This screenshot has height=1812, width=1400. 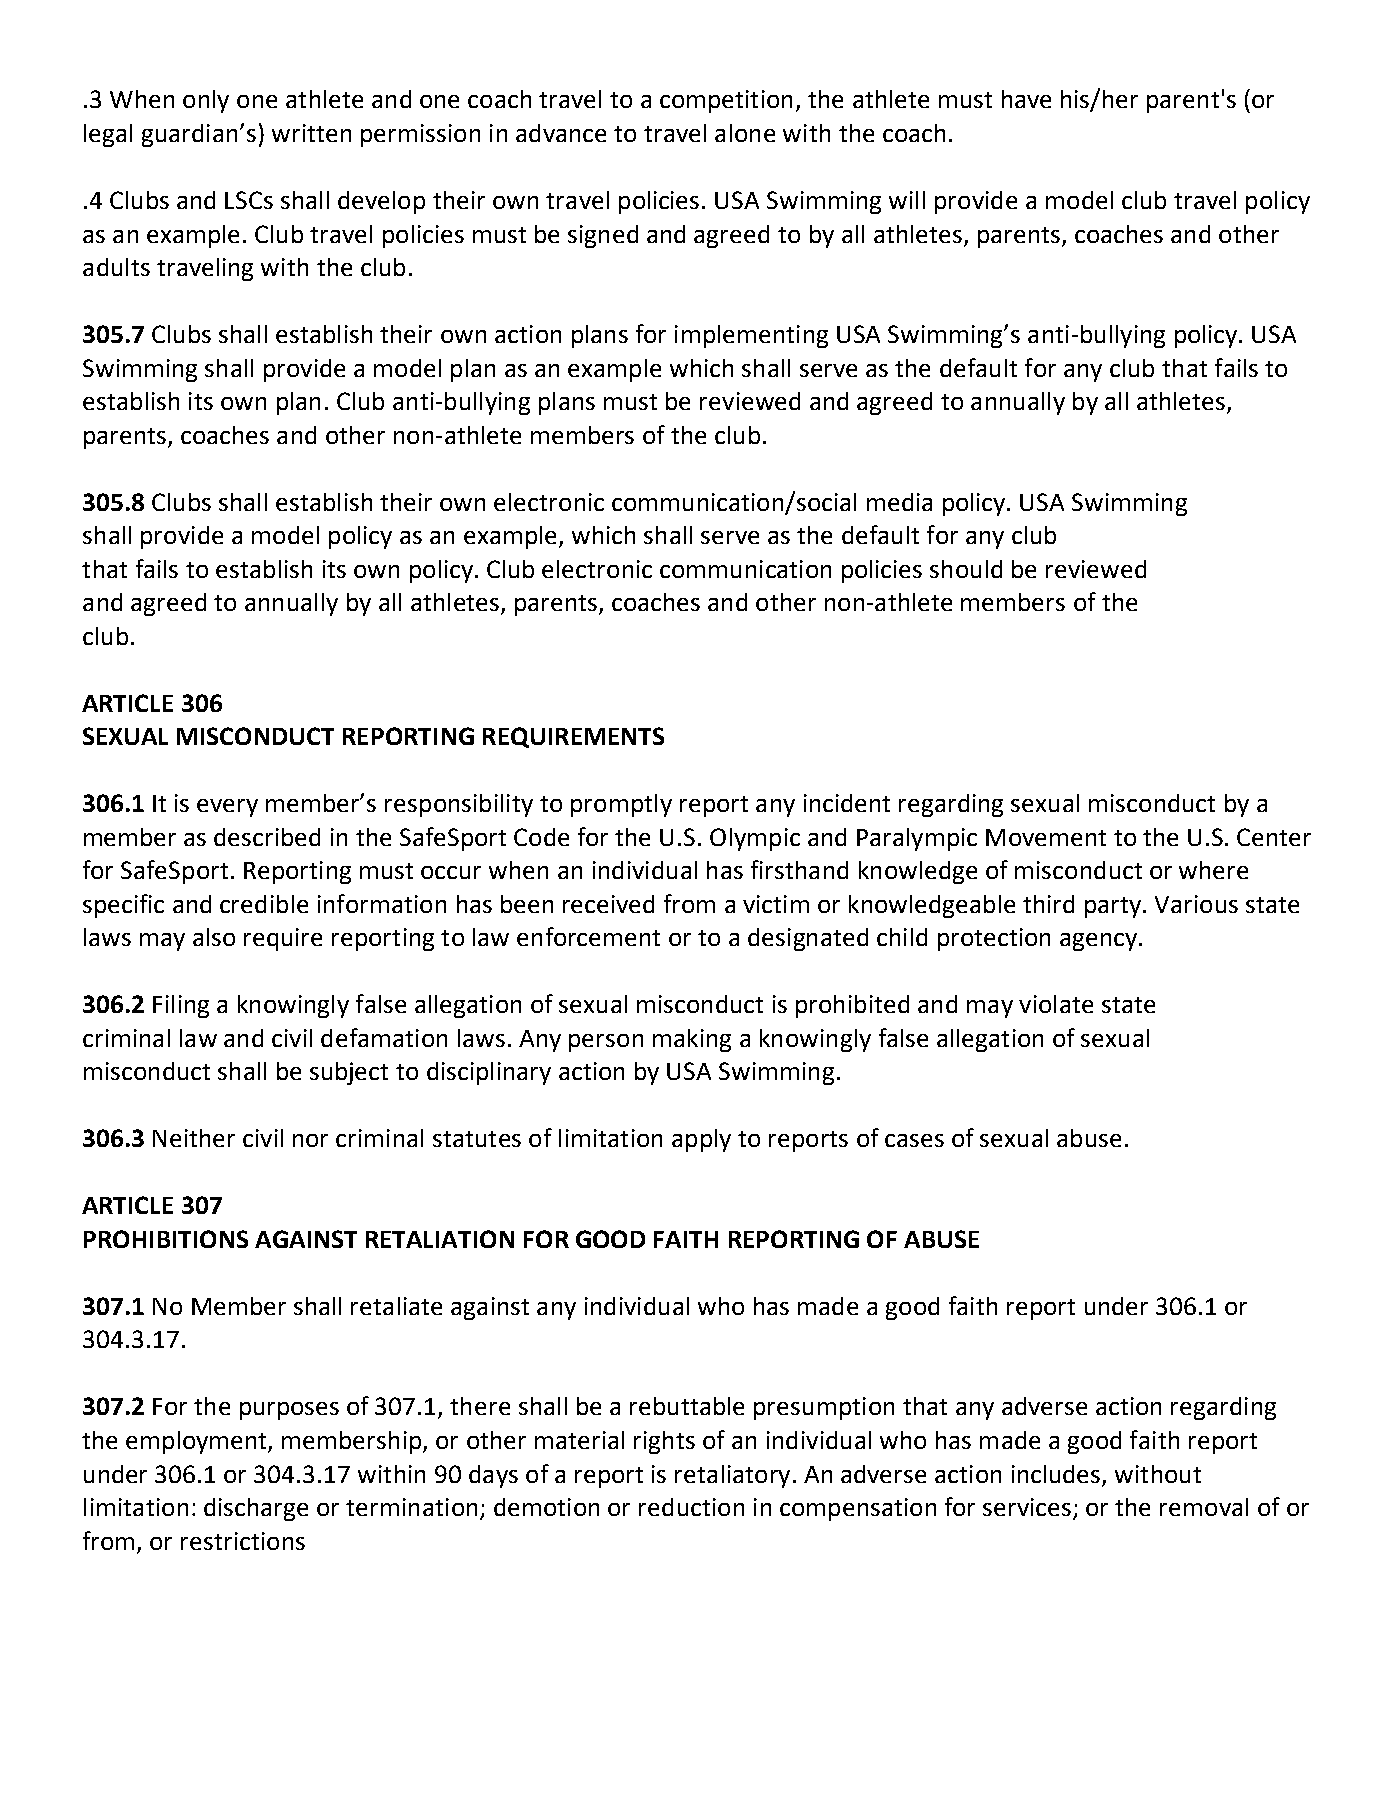 I want to click on making, so click(x=692, y=1040).
